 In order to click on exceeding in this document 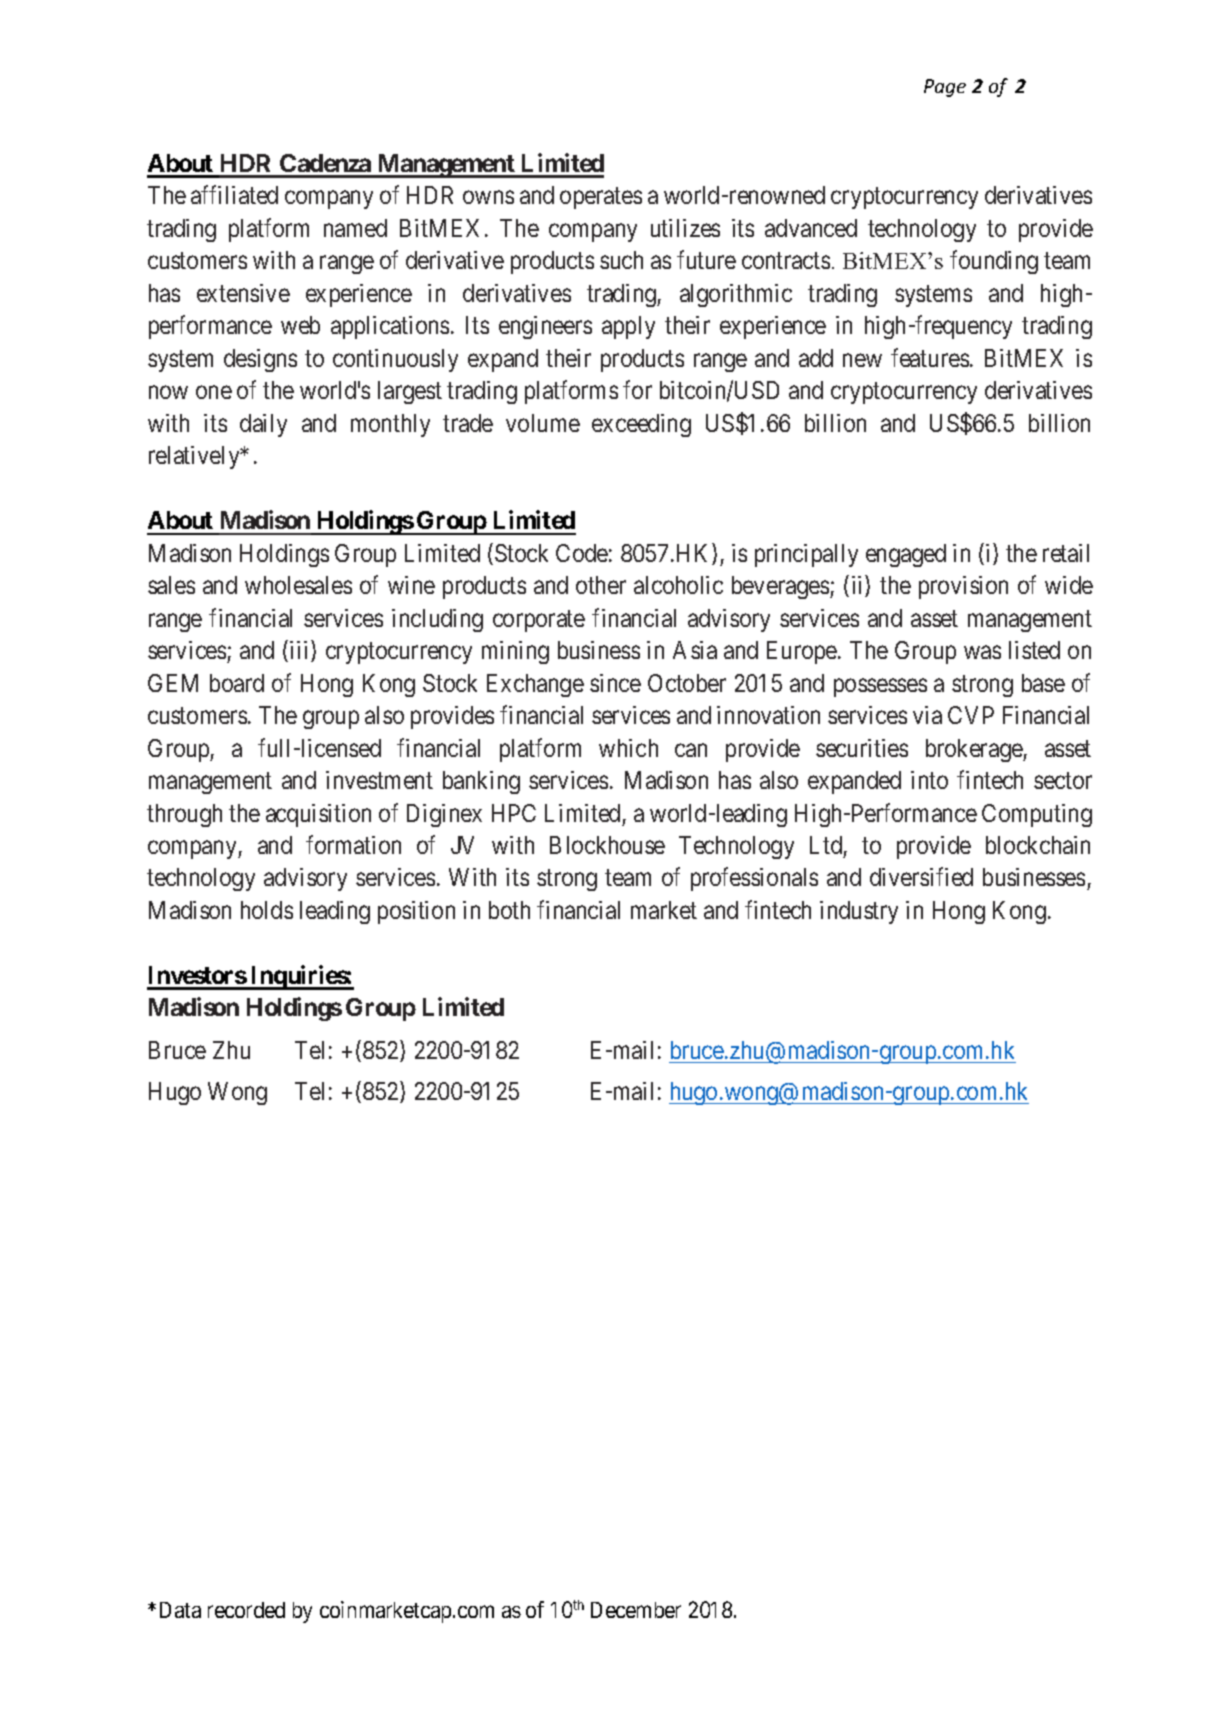, I will do `click(641, 425)`.
